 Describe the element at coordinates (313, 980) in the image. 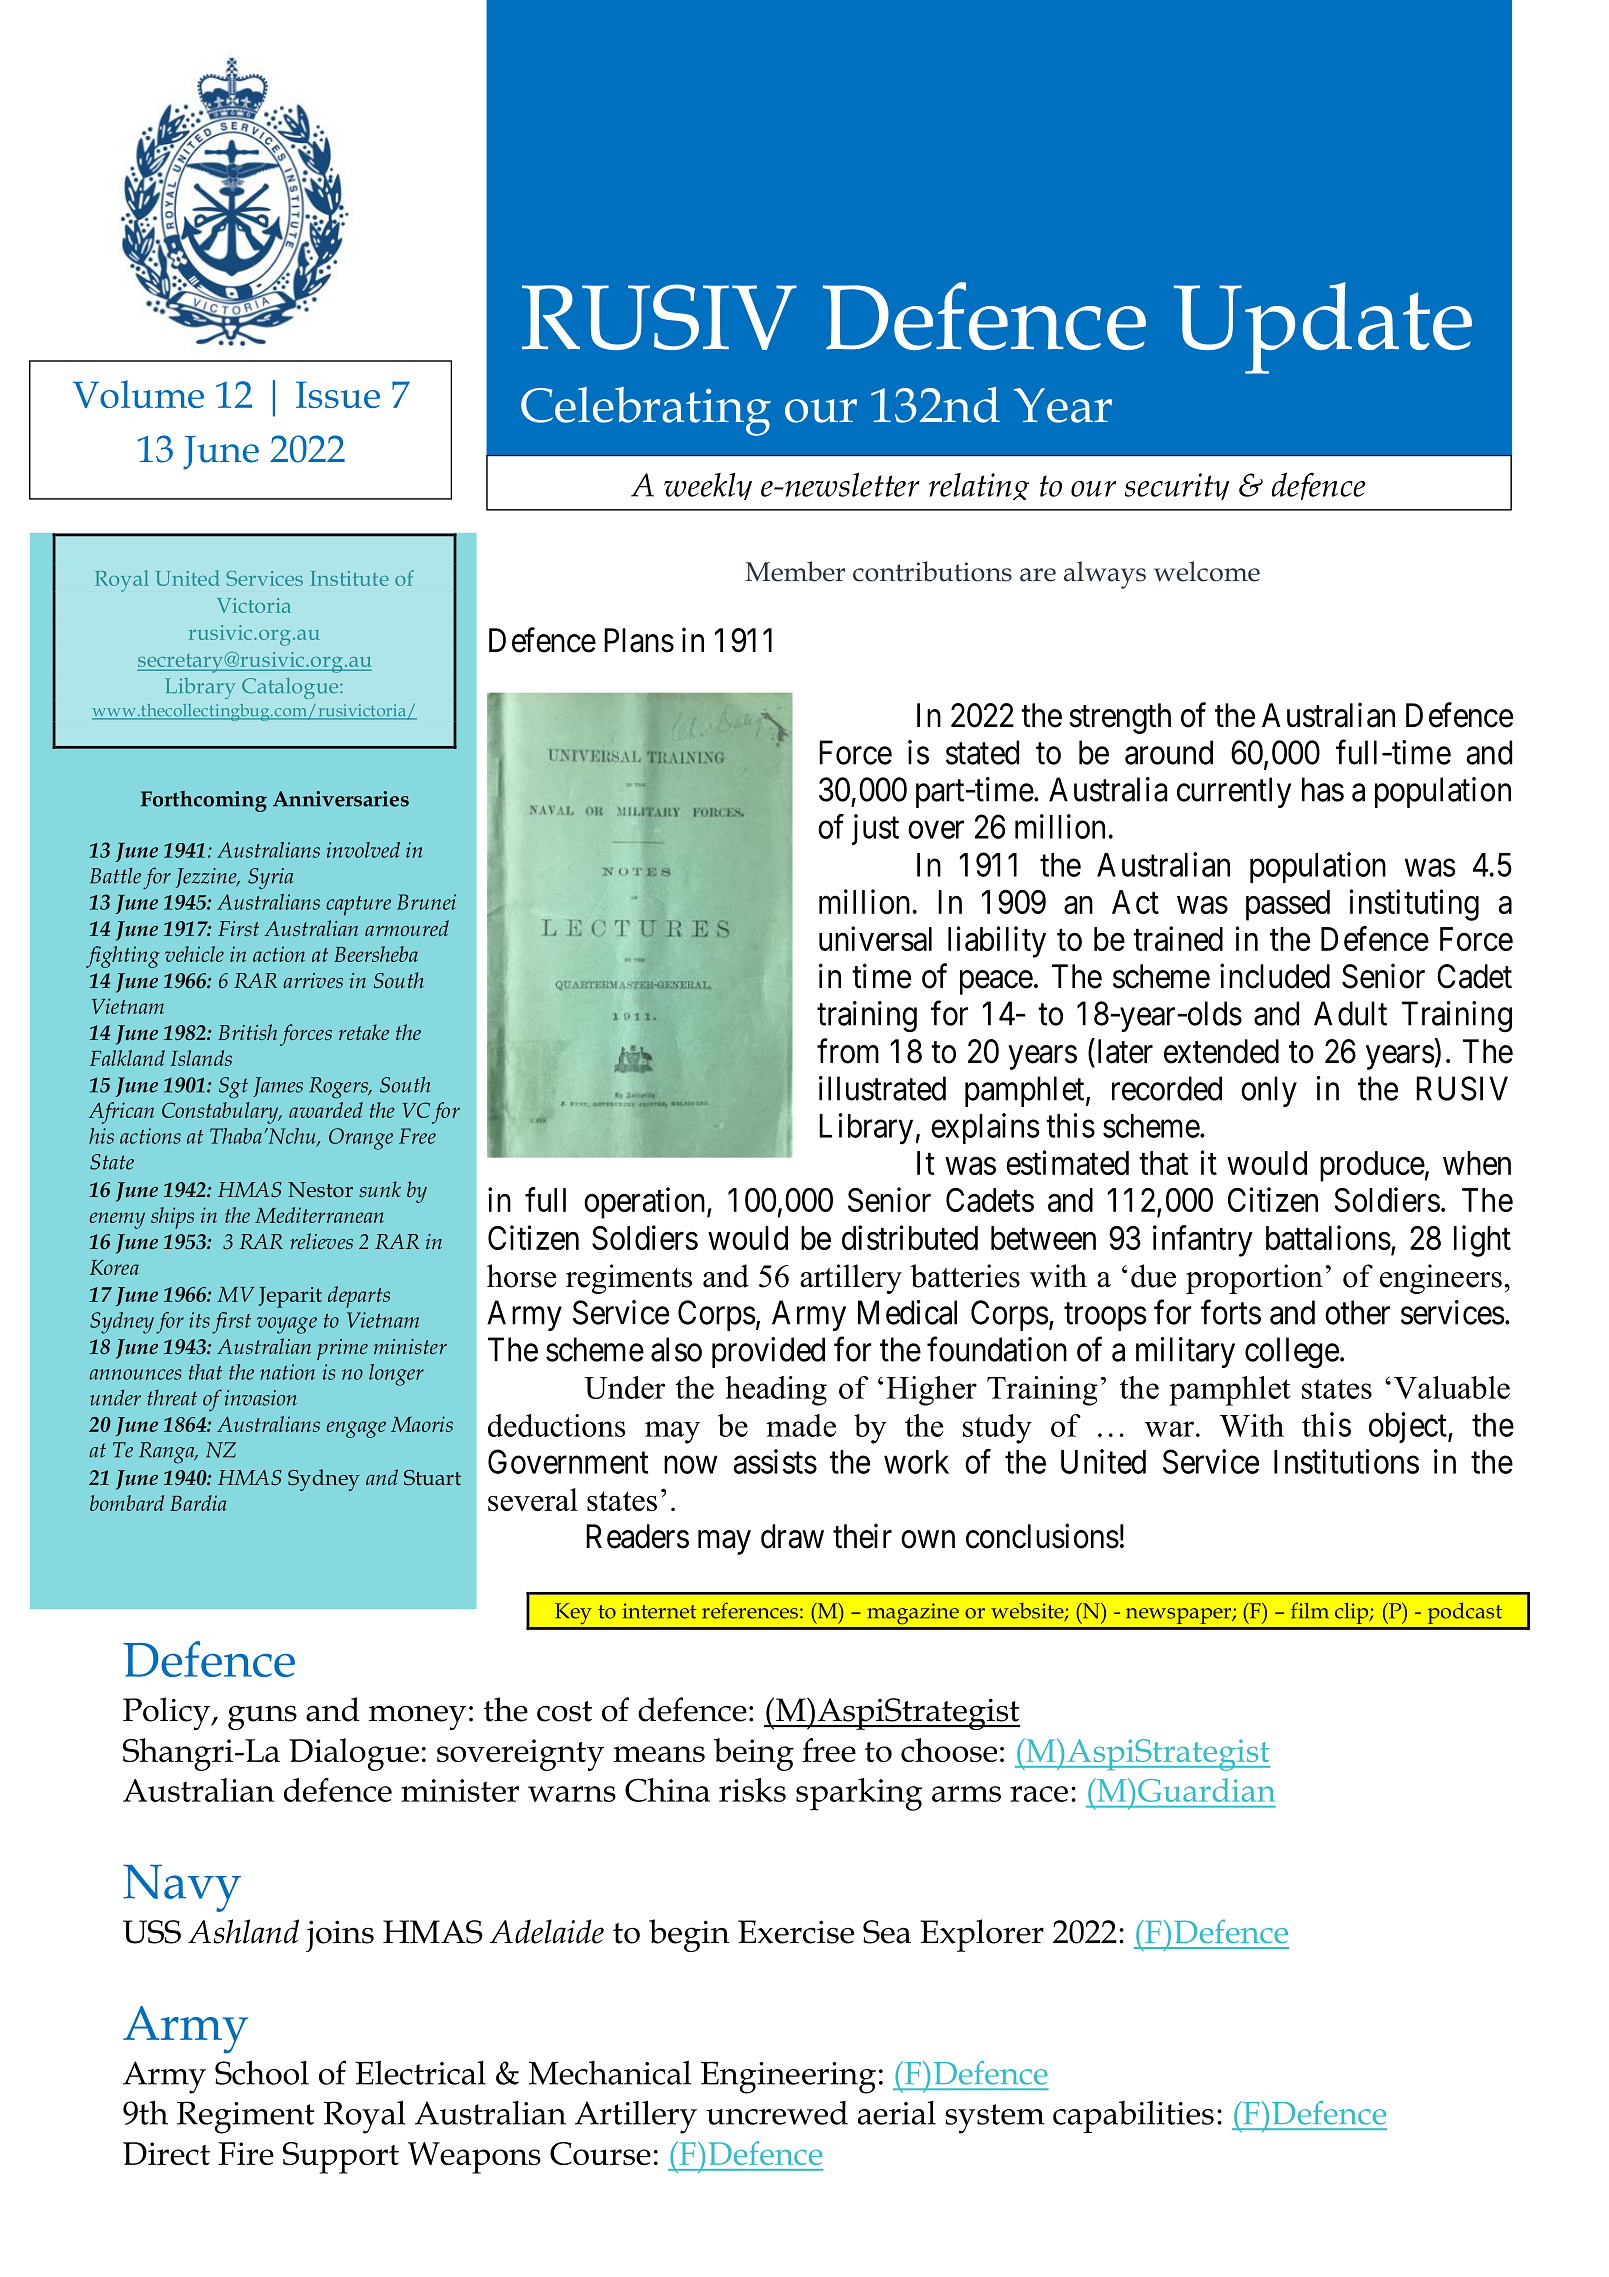

I see `arrives` at that location.
